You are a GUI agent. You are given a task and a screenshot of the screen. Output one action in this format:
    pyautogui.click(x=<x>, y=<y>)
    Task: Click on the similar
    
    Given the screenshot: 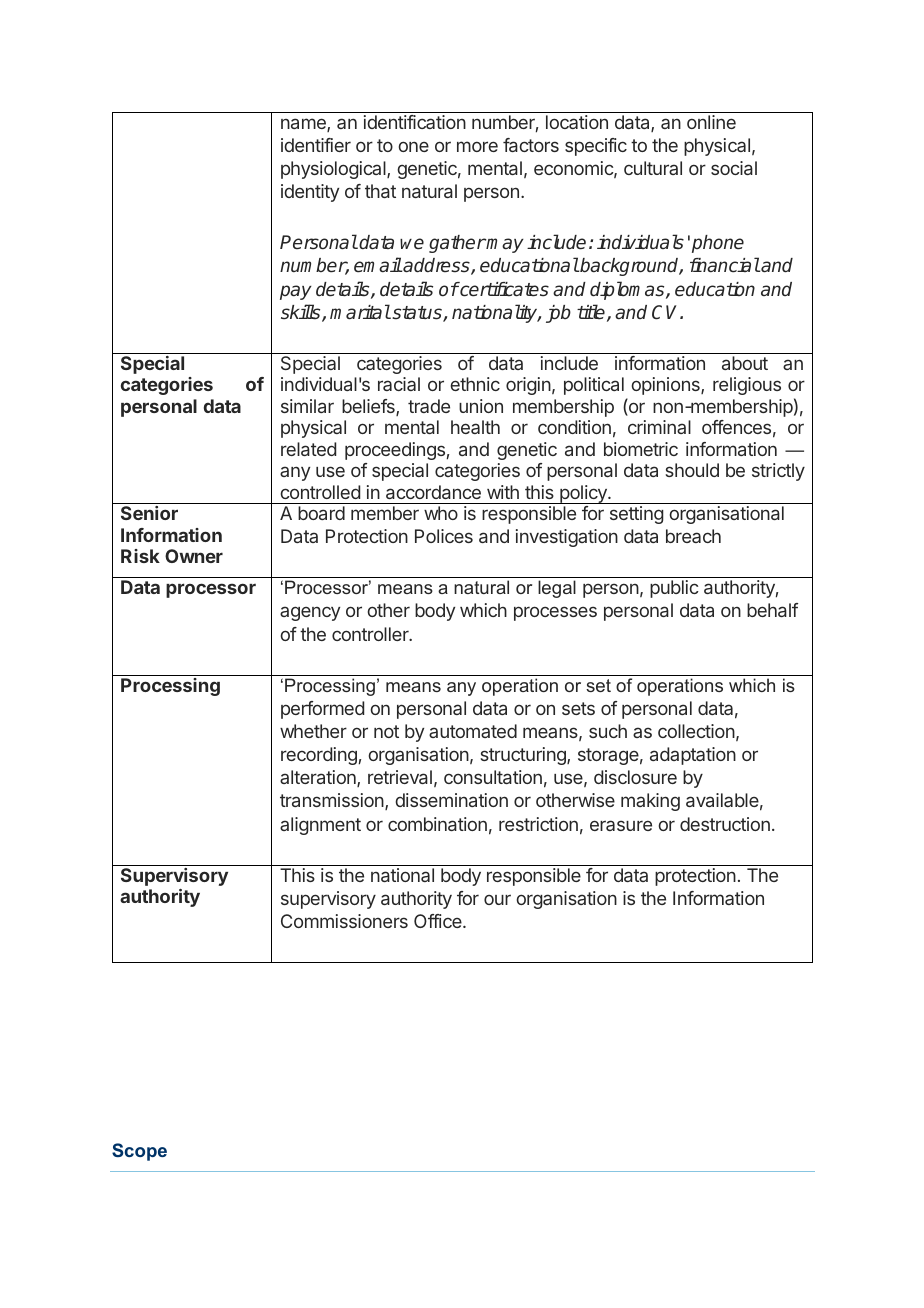 What is the action you would take?
    pyautogui.click(x=307, y=406)
